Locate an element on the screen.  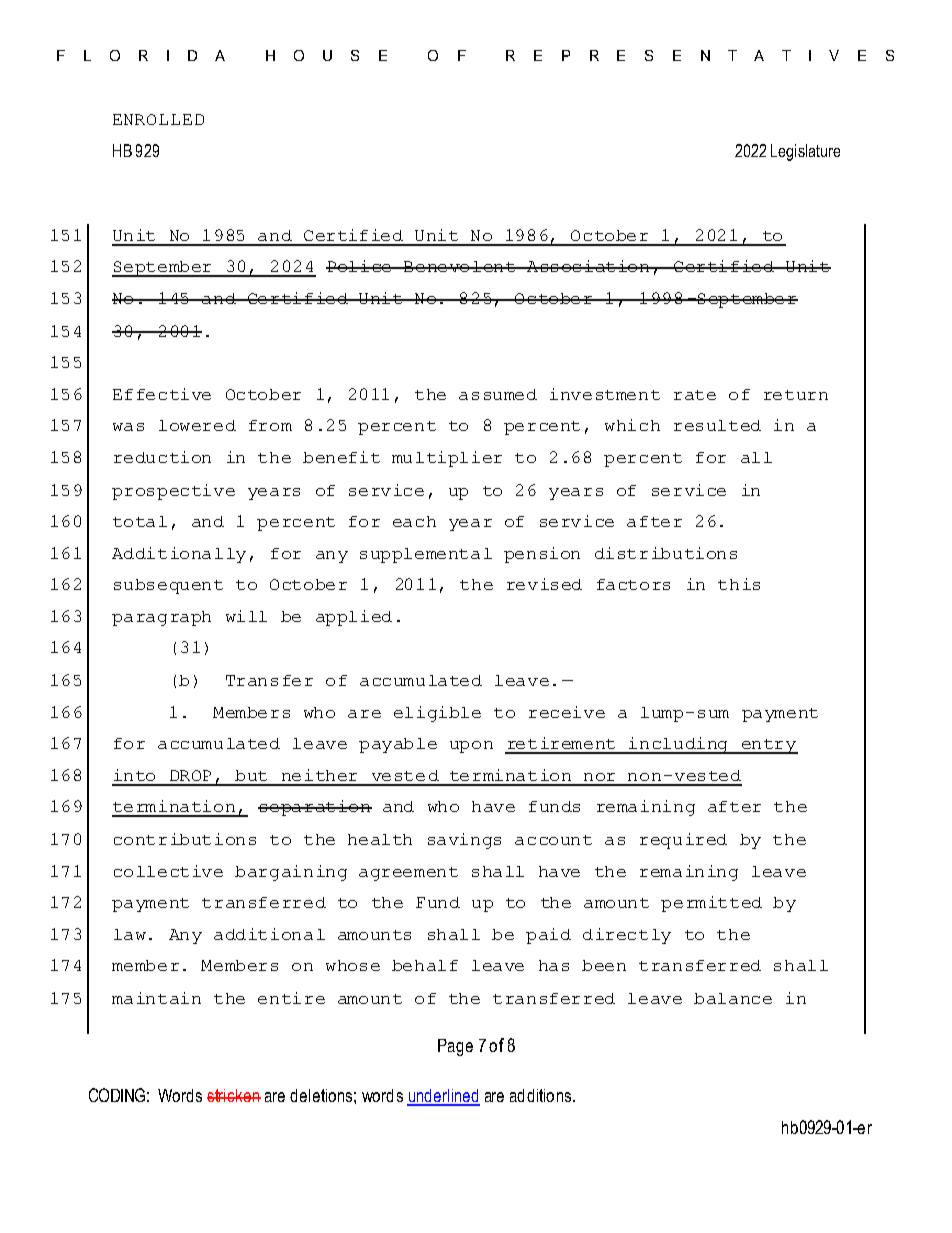
stricken is located at coordinates (234, 1095).
